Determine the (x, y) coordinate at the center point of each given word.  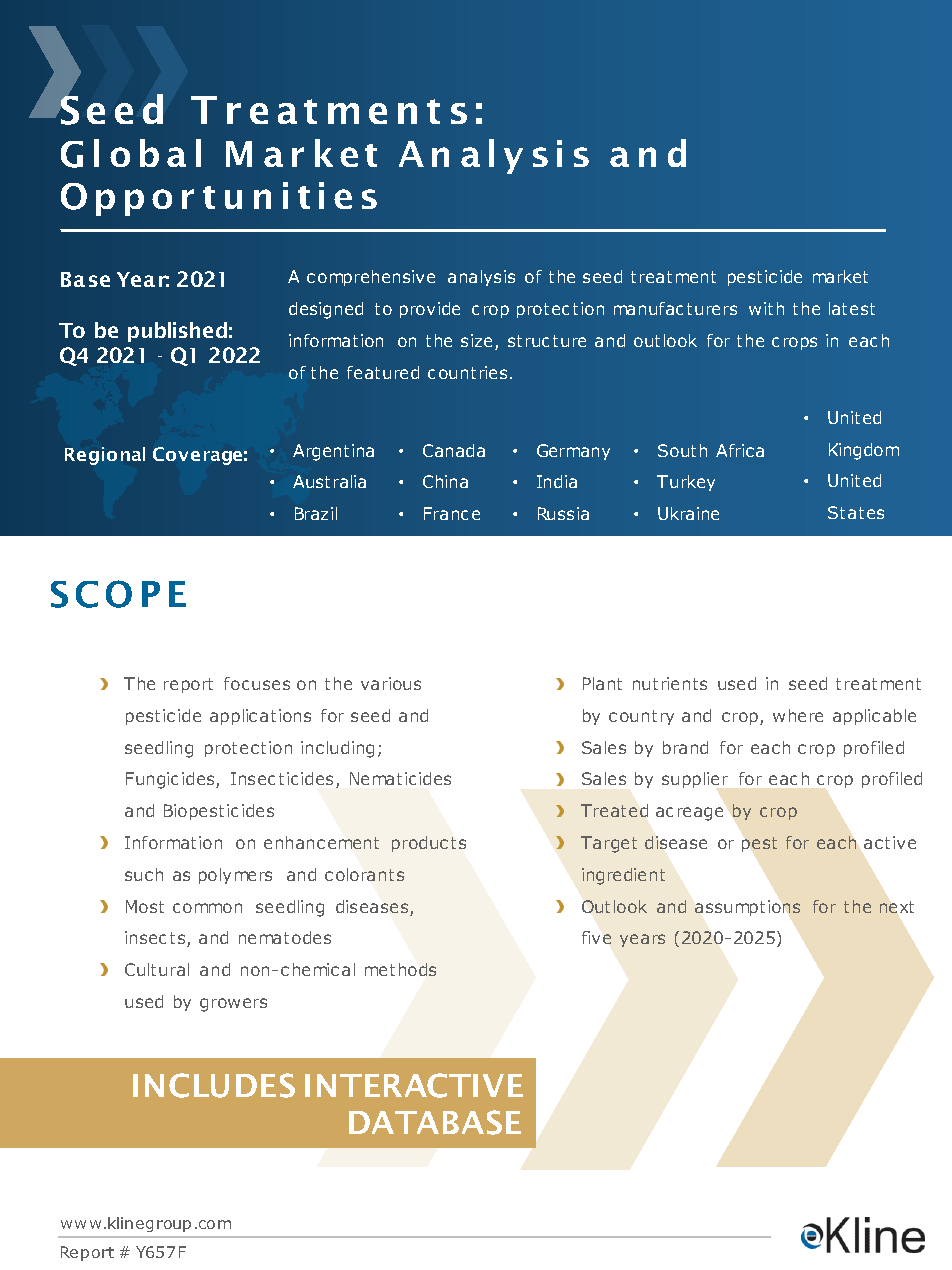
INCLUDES (214, 1085)
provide (430, 310)
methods (400, 969)
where (798, 715)
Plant (602, 683)
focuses (257, 683)
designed (326, 310)
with (766, 308)
